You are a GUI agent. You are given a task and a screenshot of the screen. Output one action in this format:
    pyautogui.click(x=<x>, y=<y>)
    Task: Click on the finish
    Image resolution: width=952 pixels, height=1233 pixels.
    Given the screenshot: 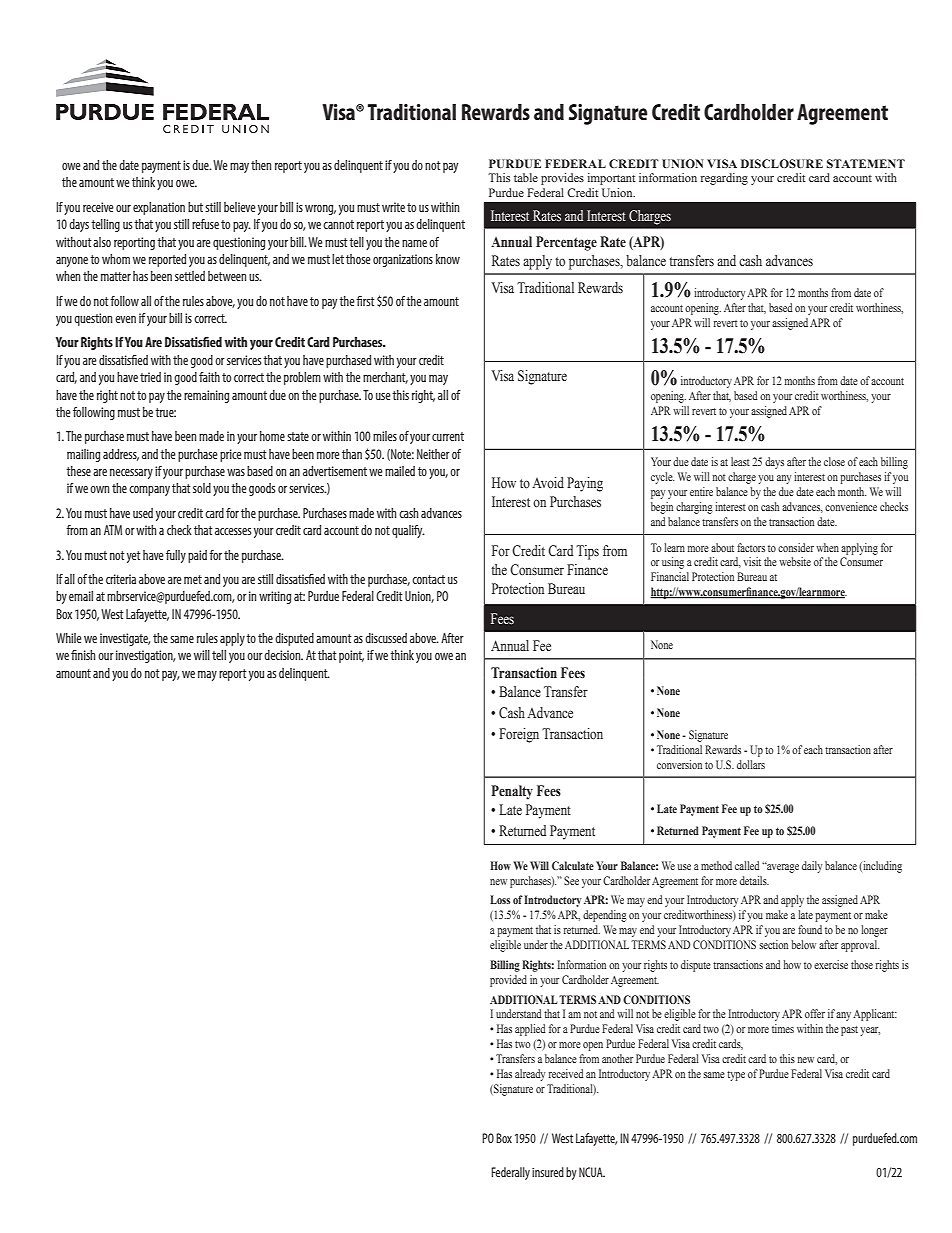 What is the action you would take?
    pyautogui.click(x=83, y=655)
